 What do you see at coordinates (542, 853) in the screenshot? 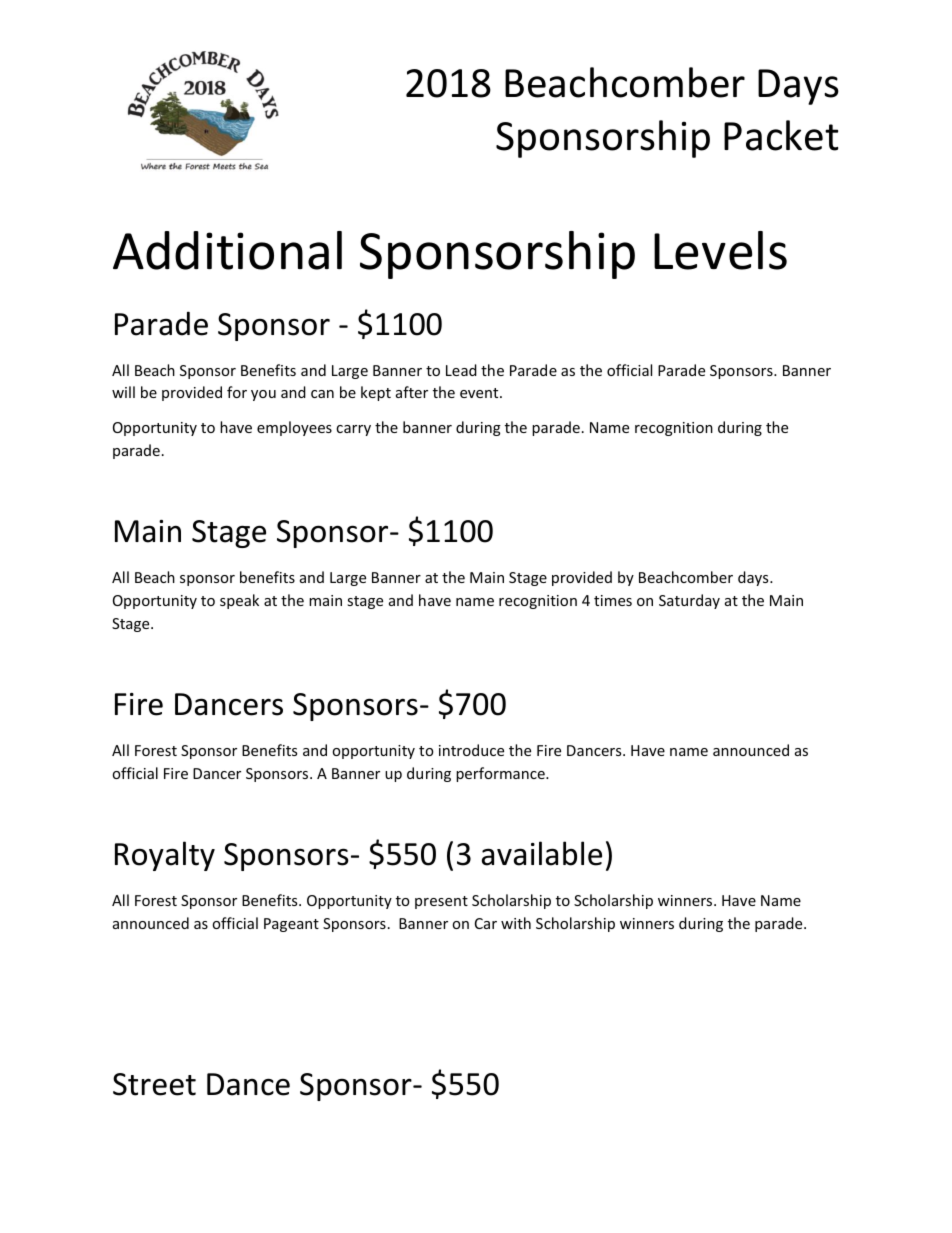
I see `available` at bounding box center [542, 853].
